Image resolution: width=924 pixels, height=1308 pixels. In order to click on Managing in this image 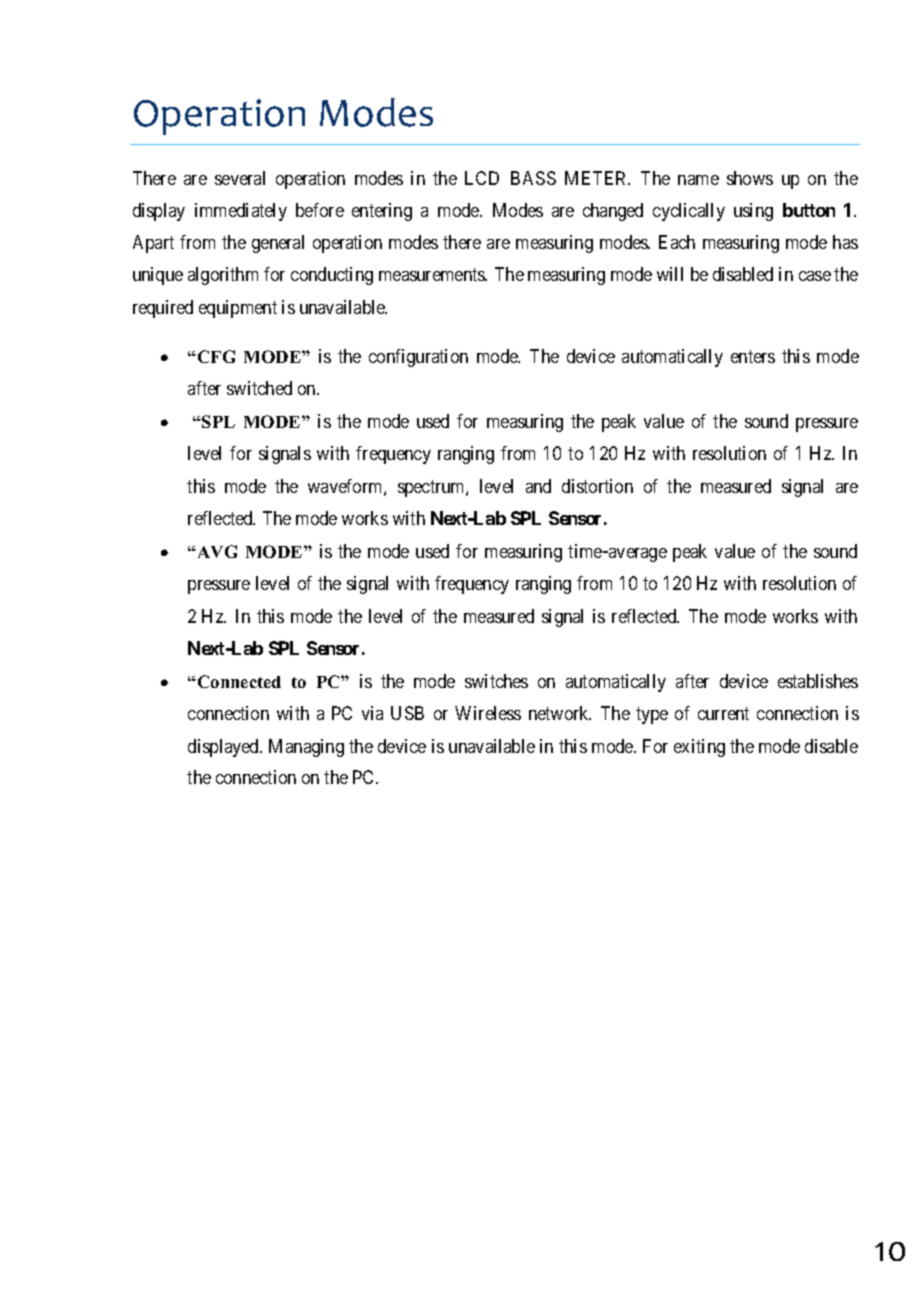, I will do `click(306, 748)`.
